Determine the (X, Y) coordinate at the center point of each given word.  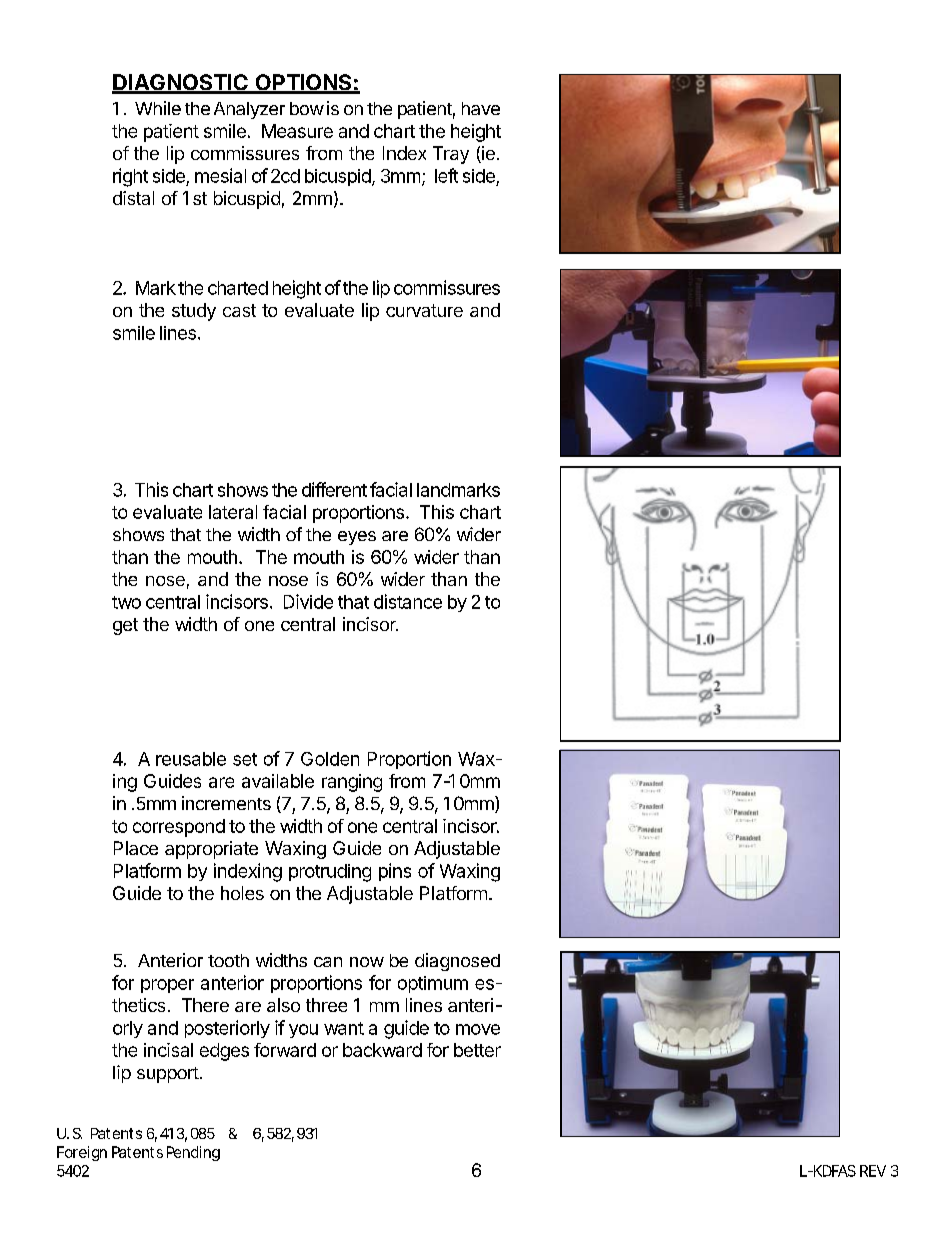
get (125, 626)
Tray (451, 155)
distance (408, 601)
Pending (193, 1153)
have (481, 108)
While (158, 108)
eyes (357, 538)
